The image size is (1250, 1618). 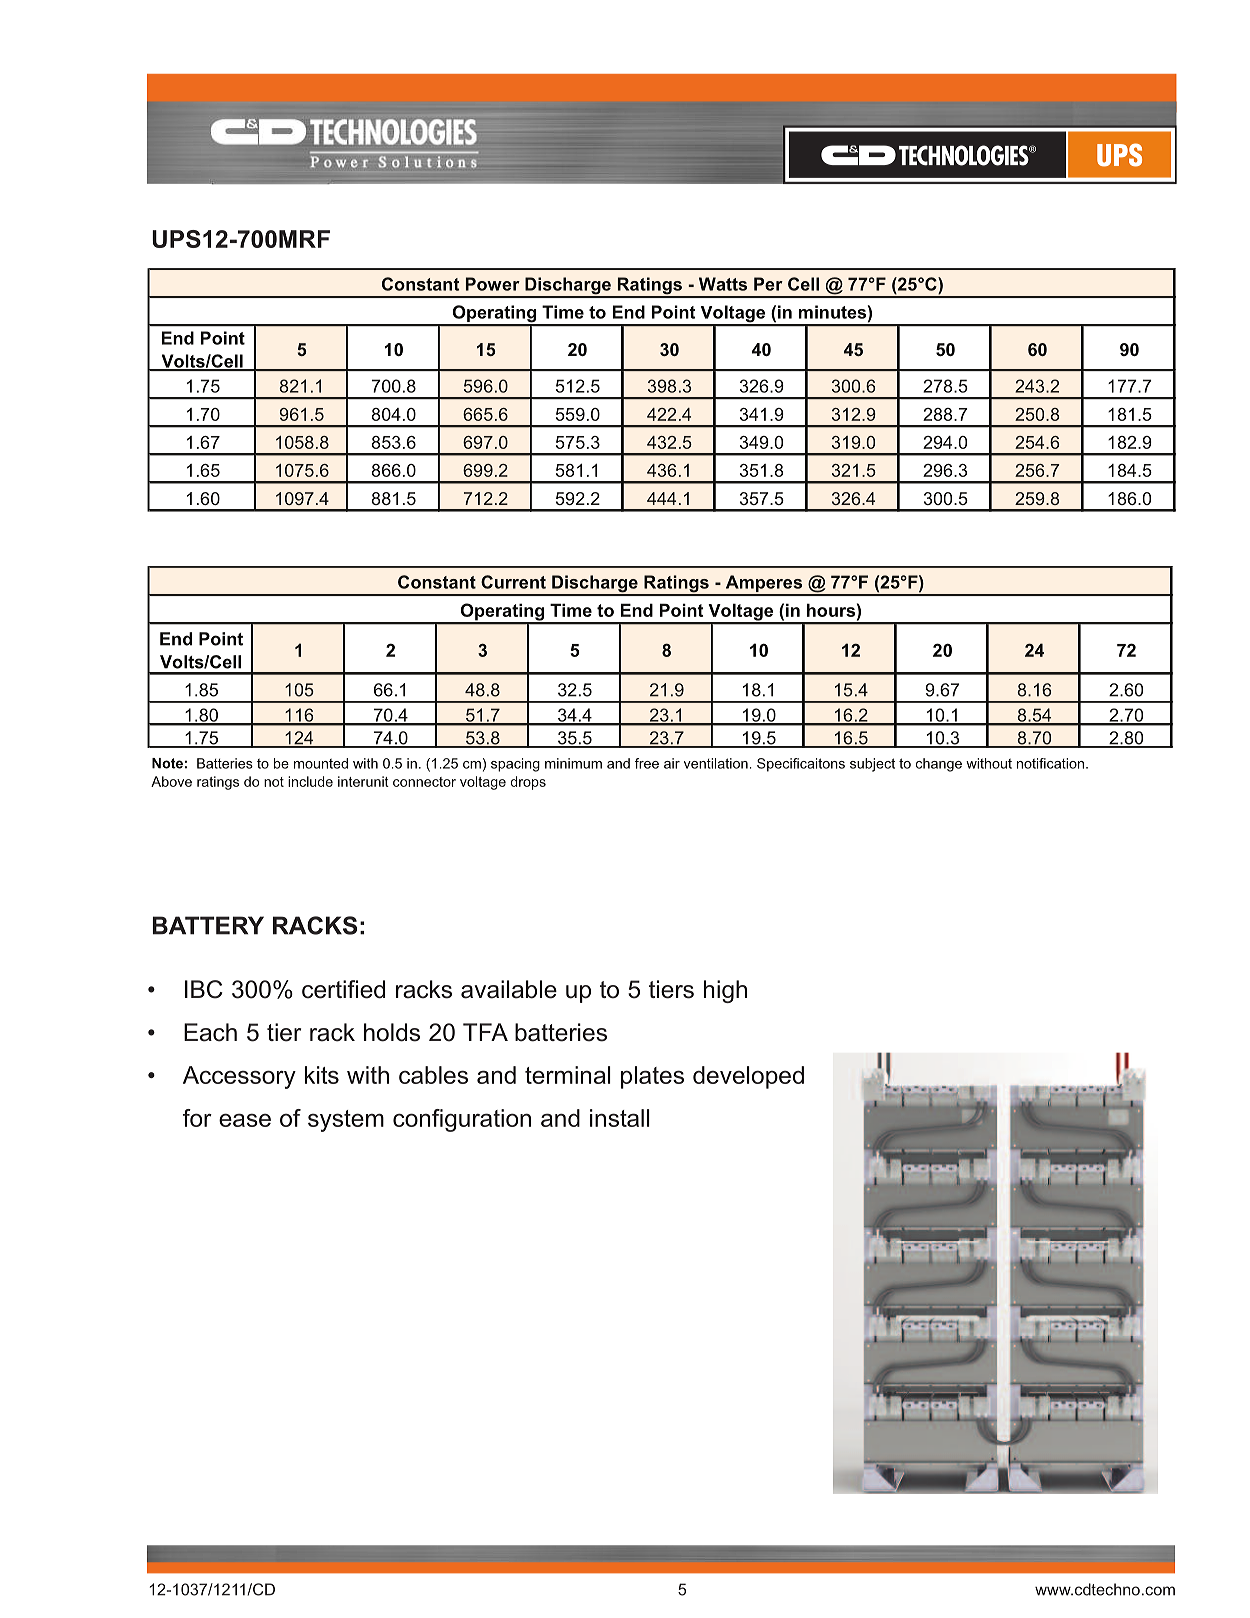 What do you see at coordinates (573, 763) in the screenshot?
I see `minimum` at bounding box center [573, 763].
